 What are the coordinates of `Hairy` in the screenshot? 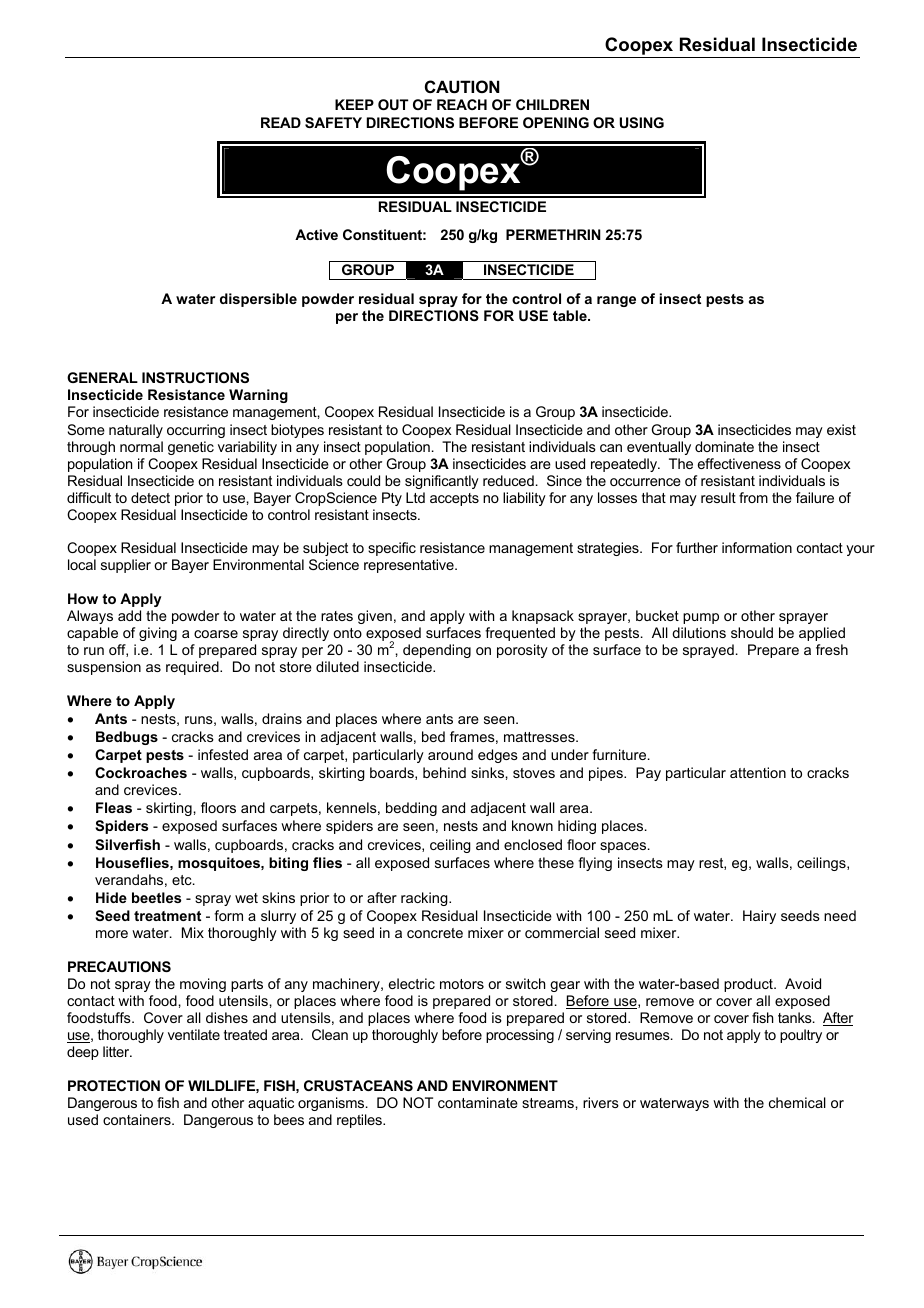 It's located at (759, 917).
